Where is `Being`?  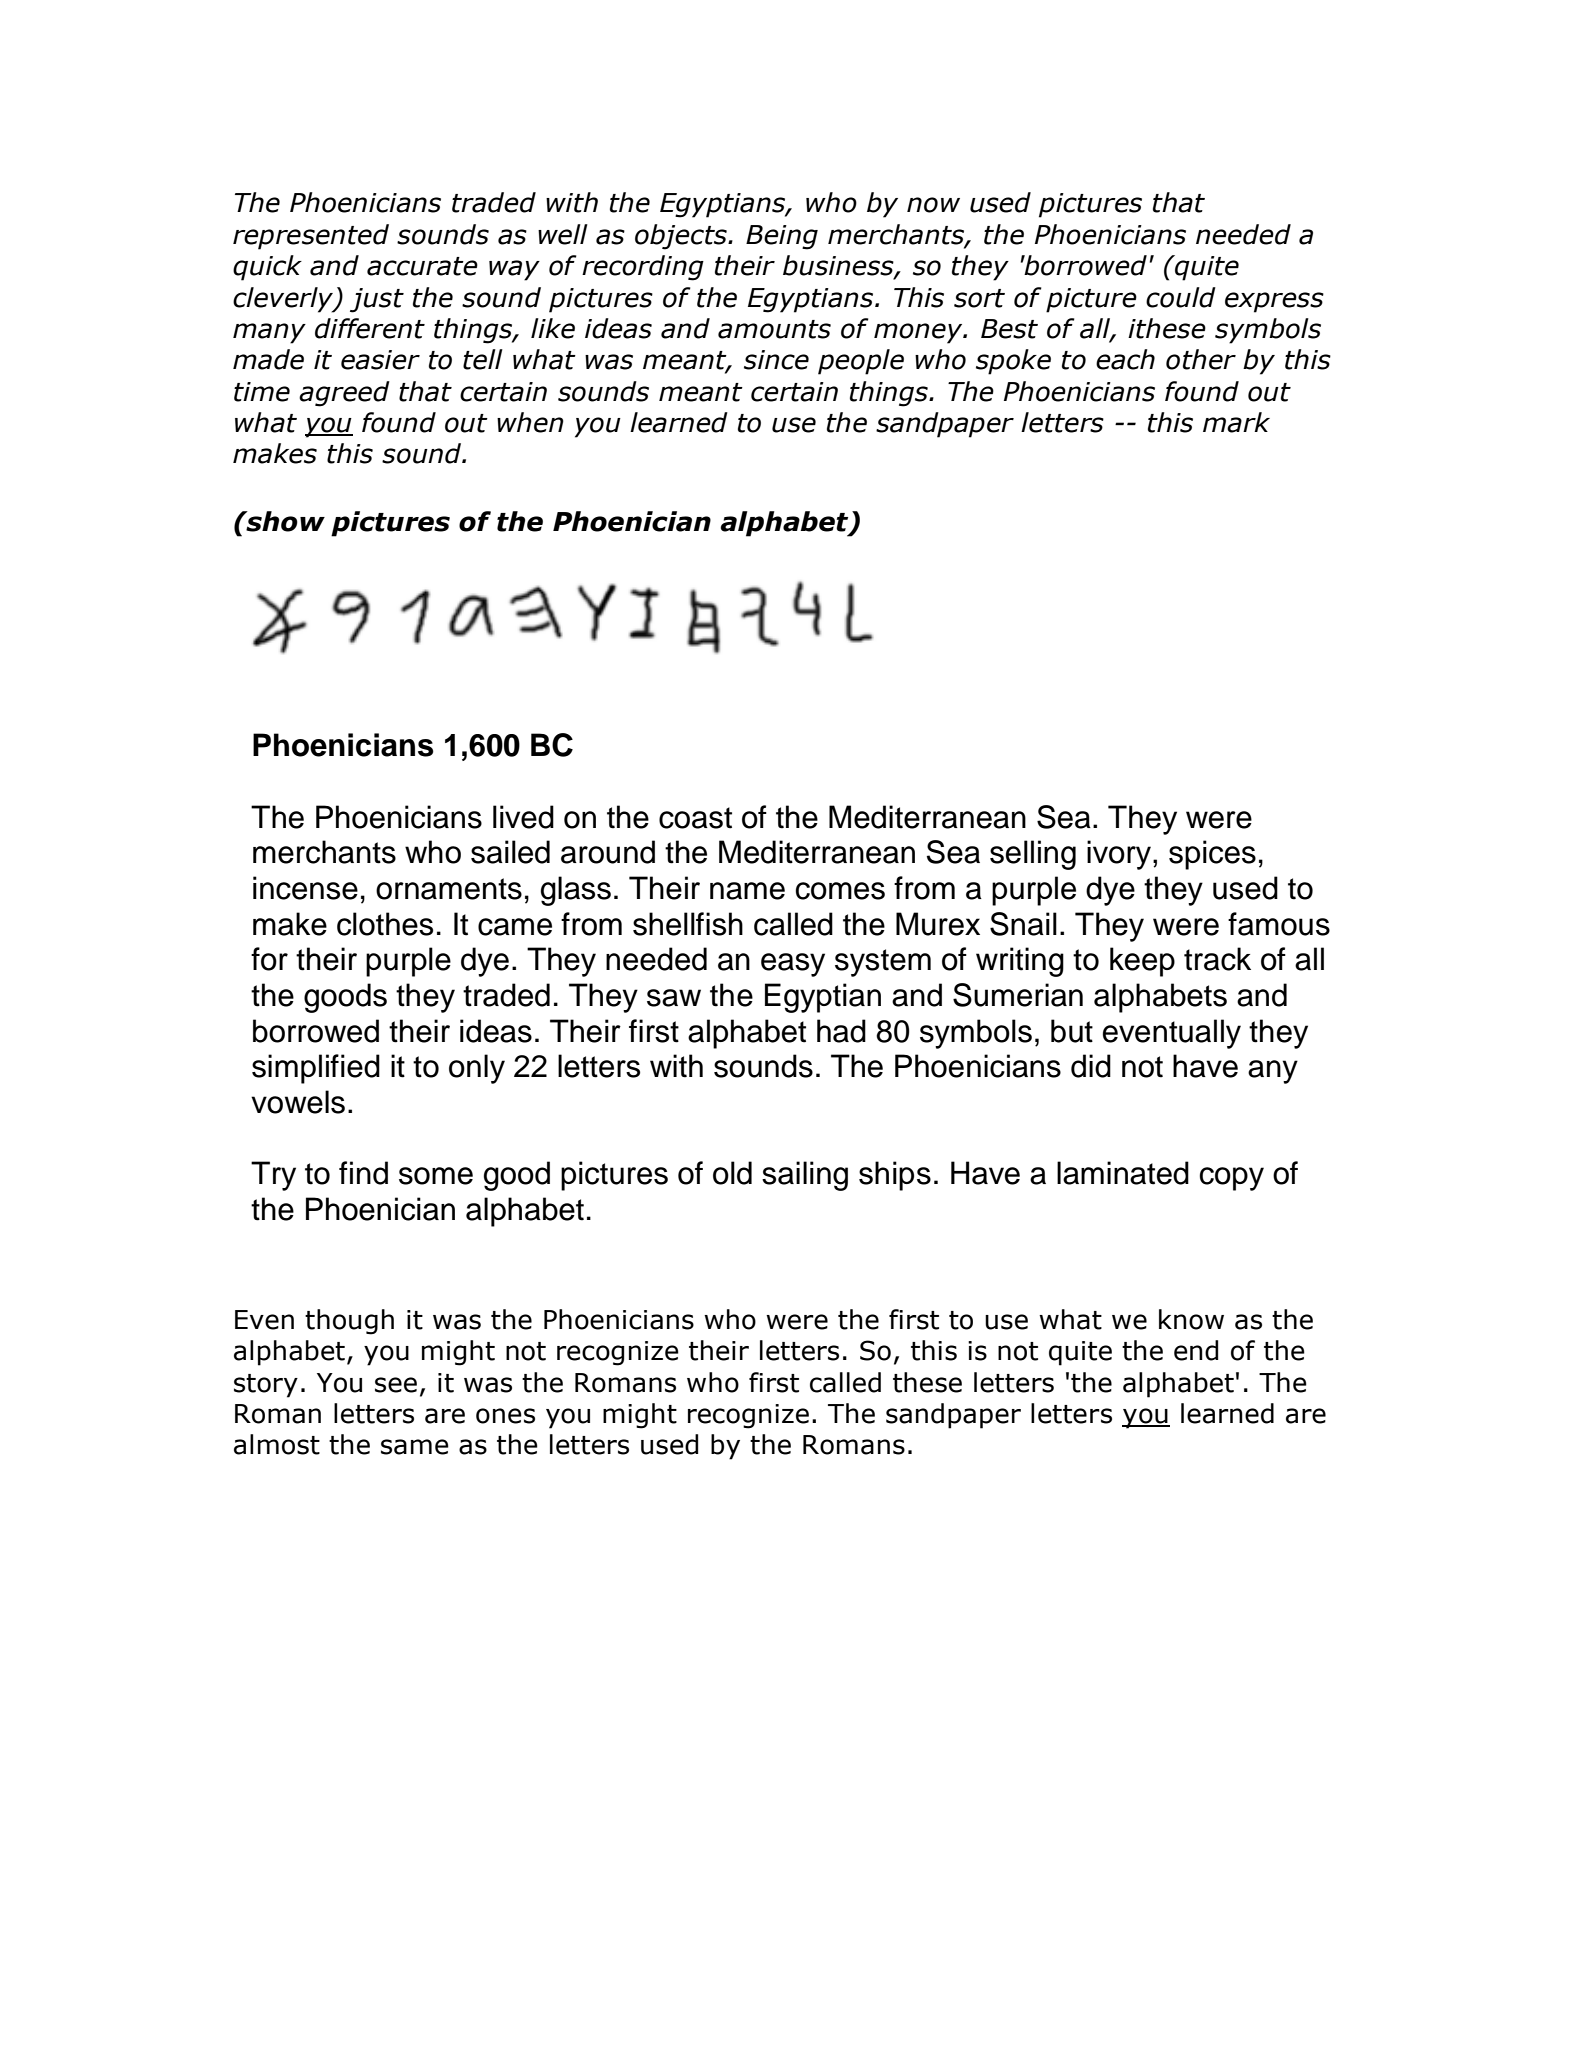
Being is located at coordinates (782, 237).
